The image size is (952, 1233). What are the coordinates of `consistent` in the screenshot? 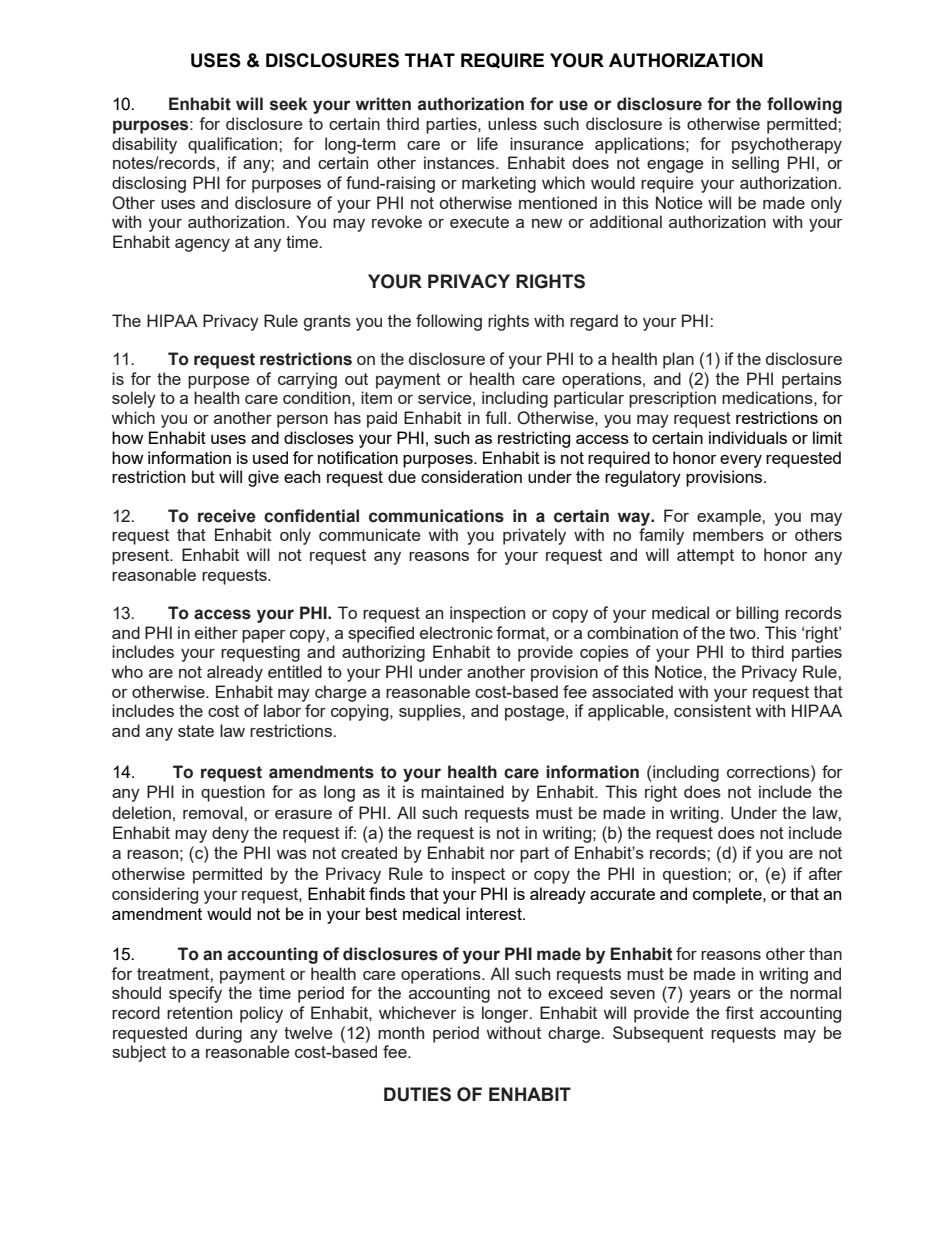 It's located at (712, 710).
